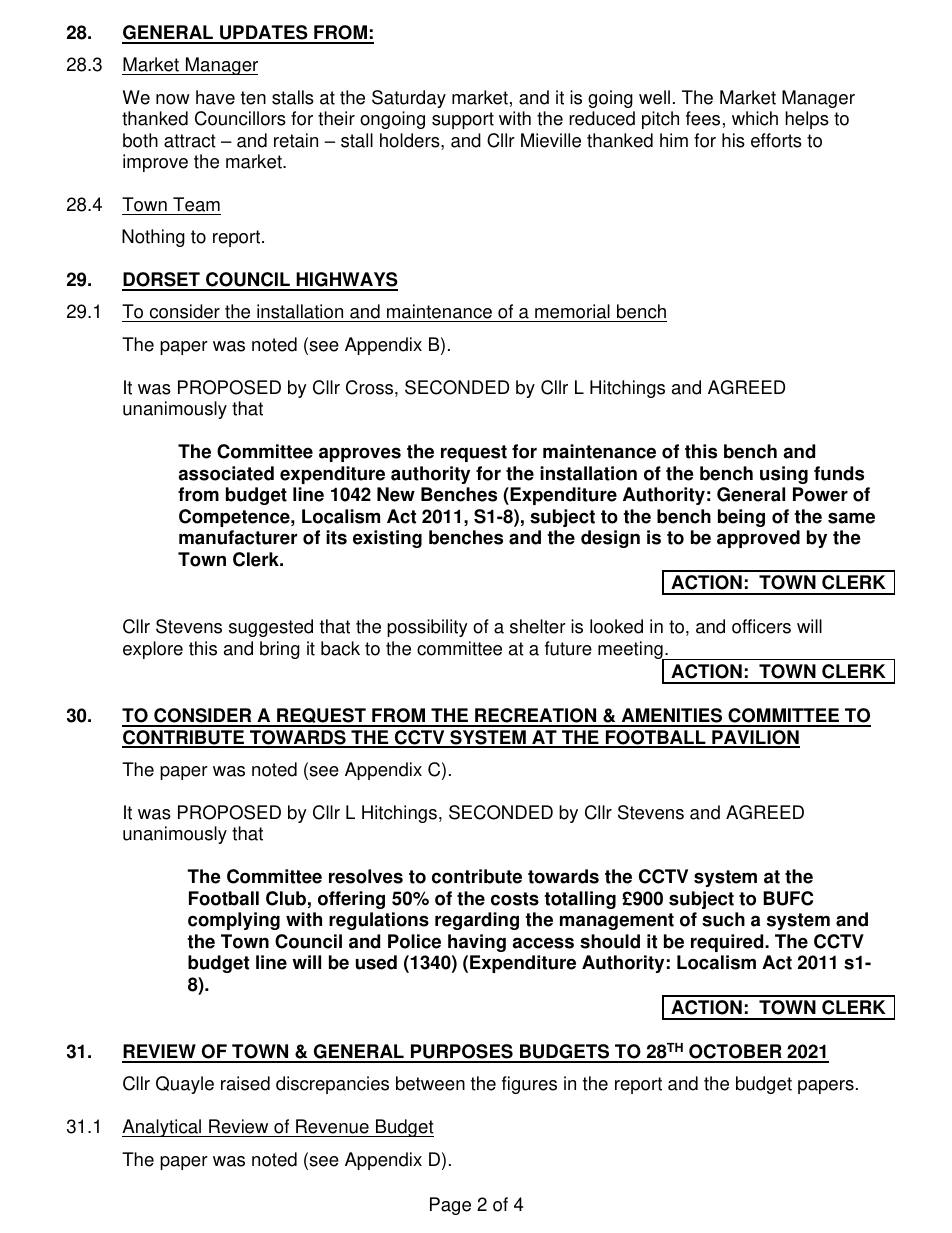 The image size is (952, 1233). Describe the element at coordinates (735, 1053) in the screenshot. I see `OCTOBER` at that location.
